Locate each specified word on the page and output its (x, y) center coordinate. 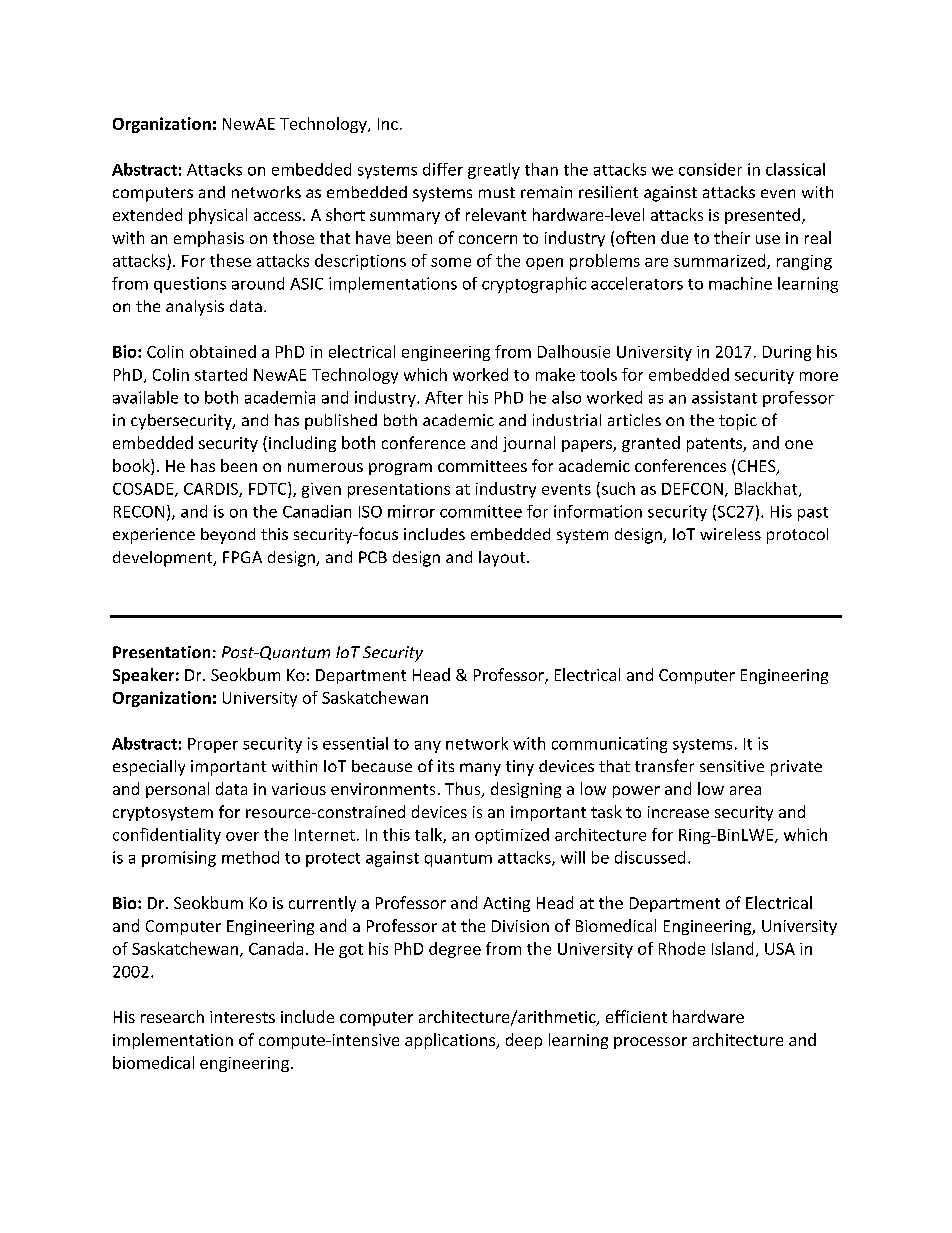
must (497, 192)
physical (218, 216)
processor (650, 1043)
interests (242, 1017)
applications (451, 1041)
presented (762, 216)
